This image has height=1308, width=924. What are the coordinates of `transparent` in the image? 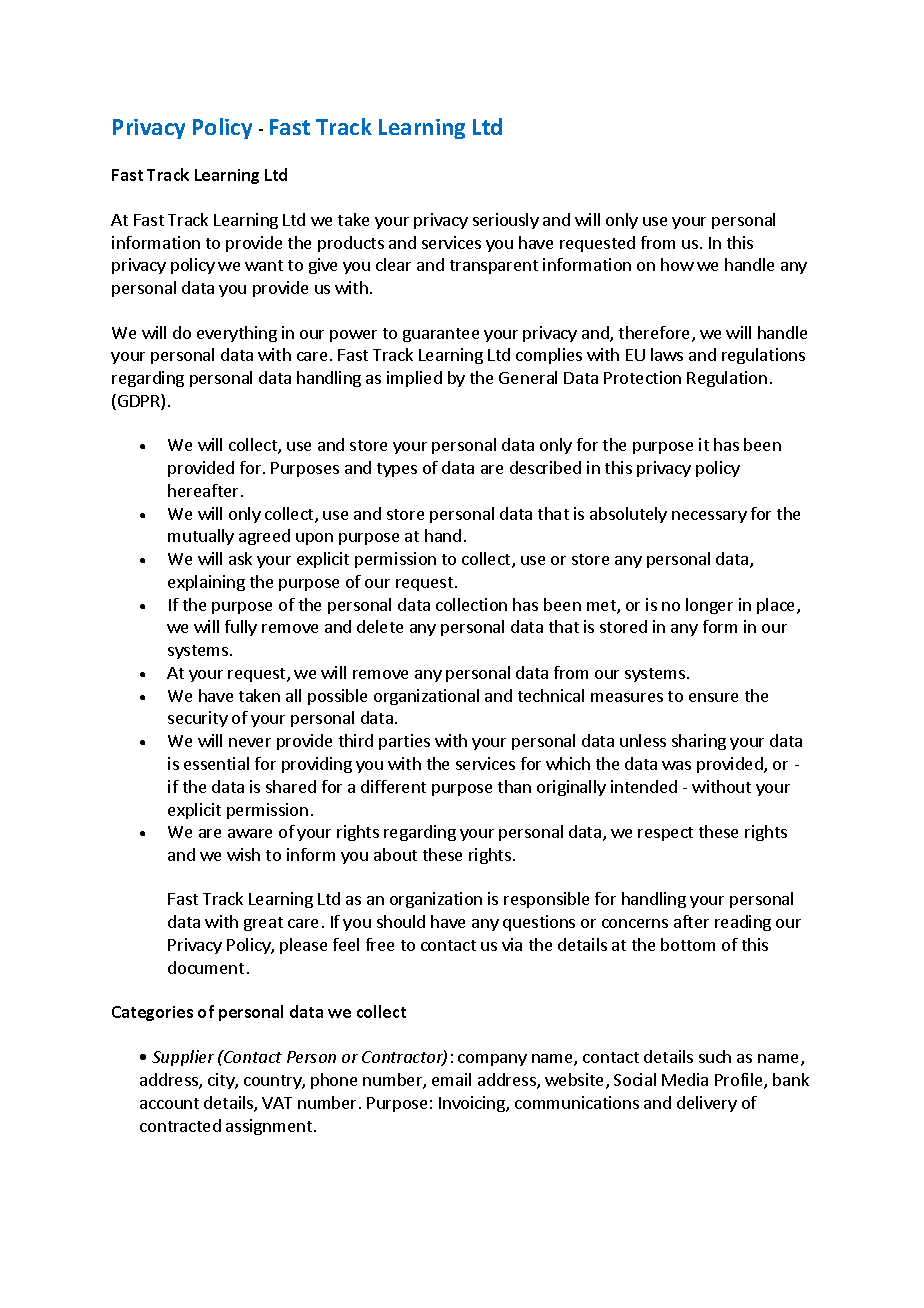 It's located at (494, 267).
